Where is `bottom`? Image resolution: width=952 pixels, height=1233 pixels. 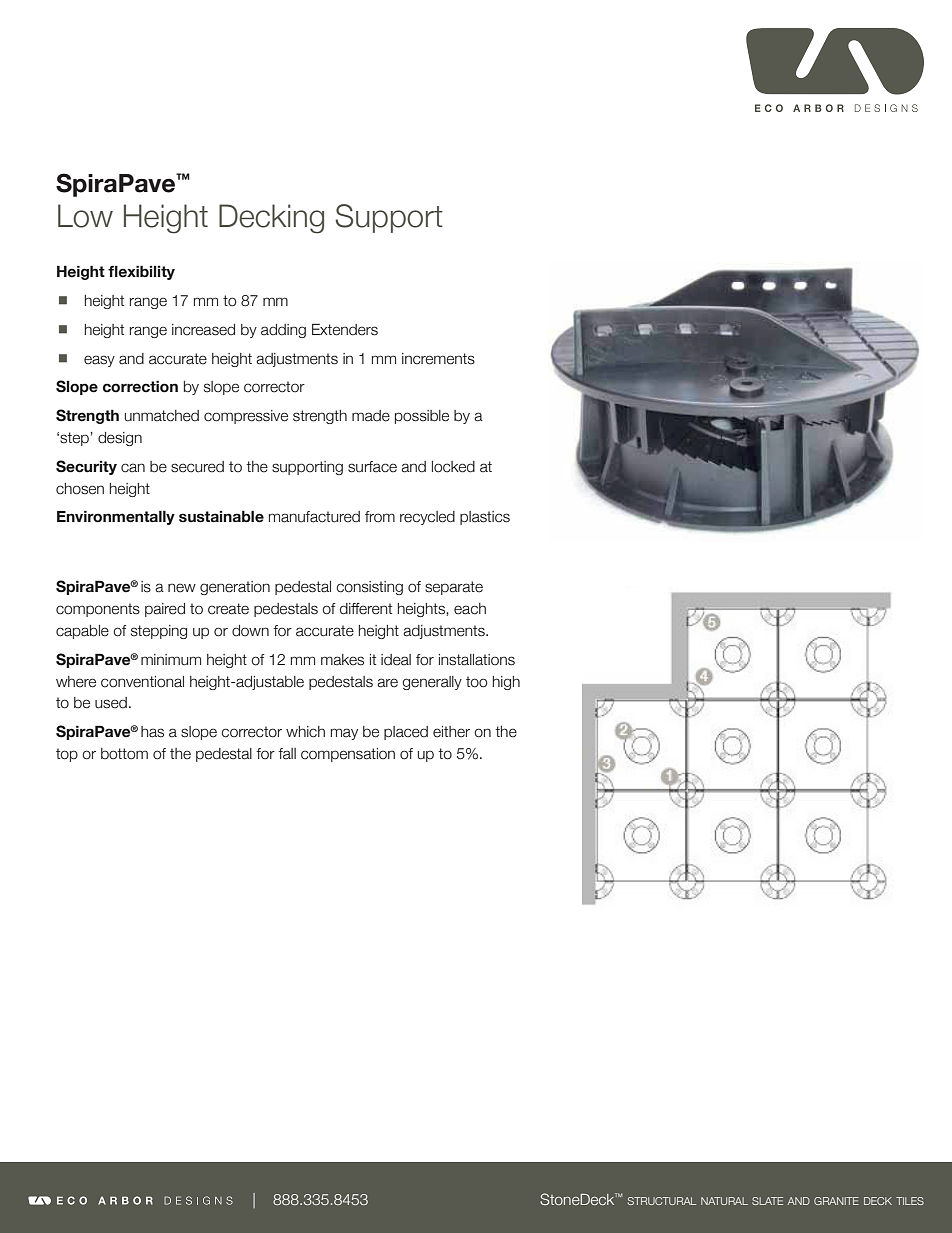
bottom is located at coordinates (124, 754).
